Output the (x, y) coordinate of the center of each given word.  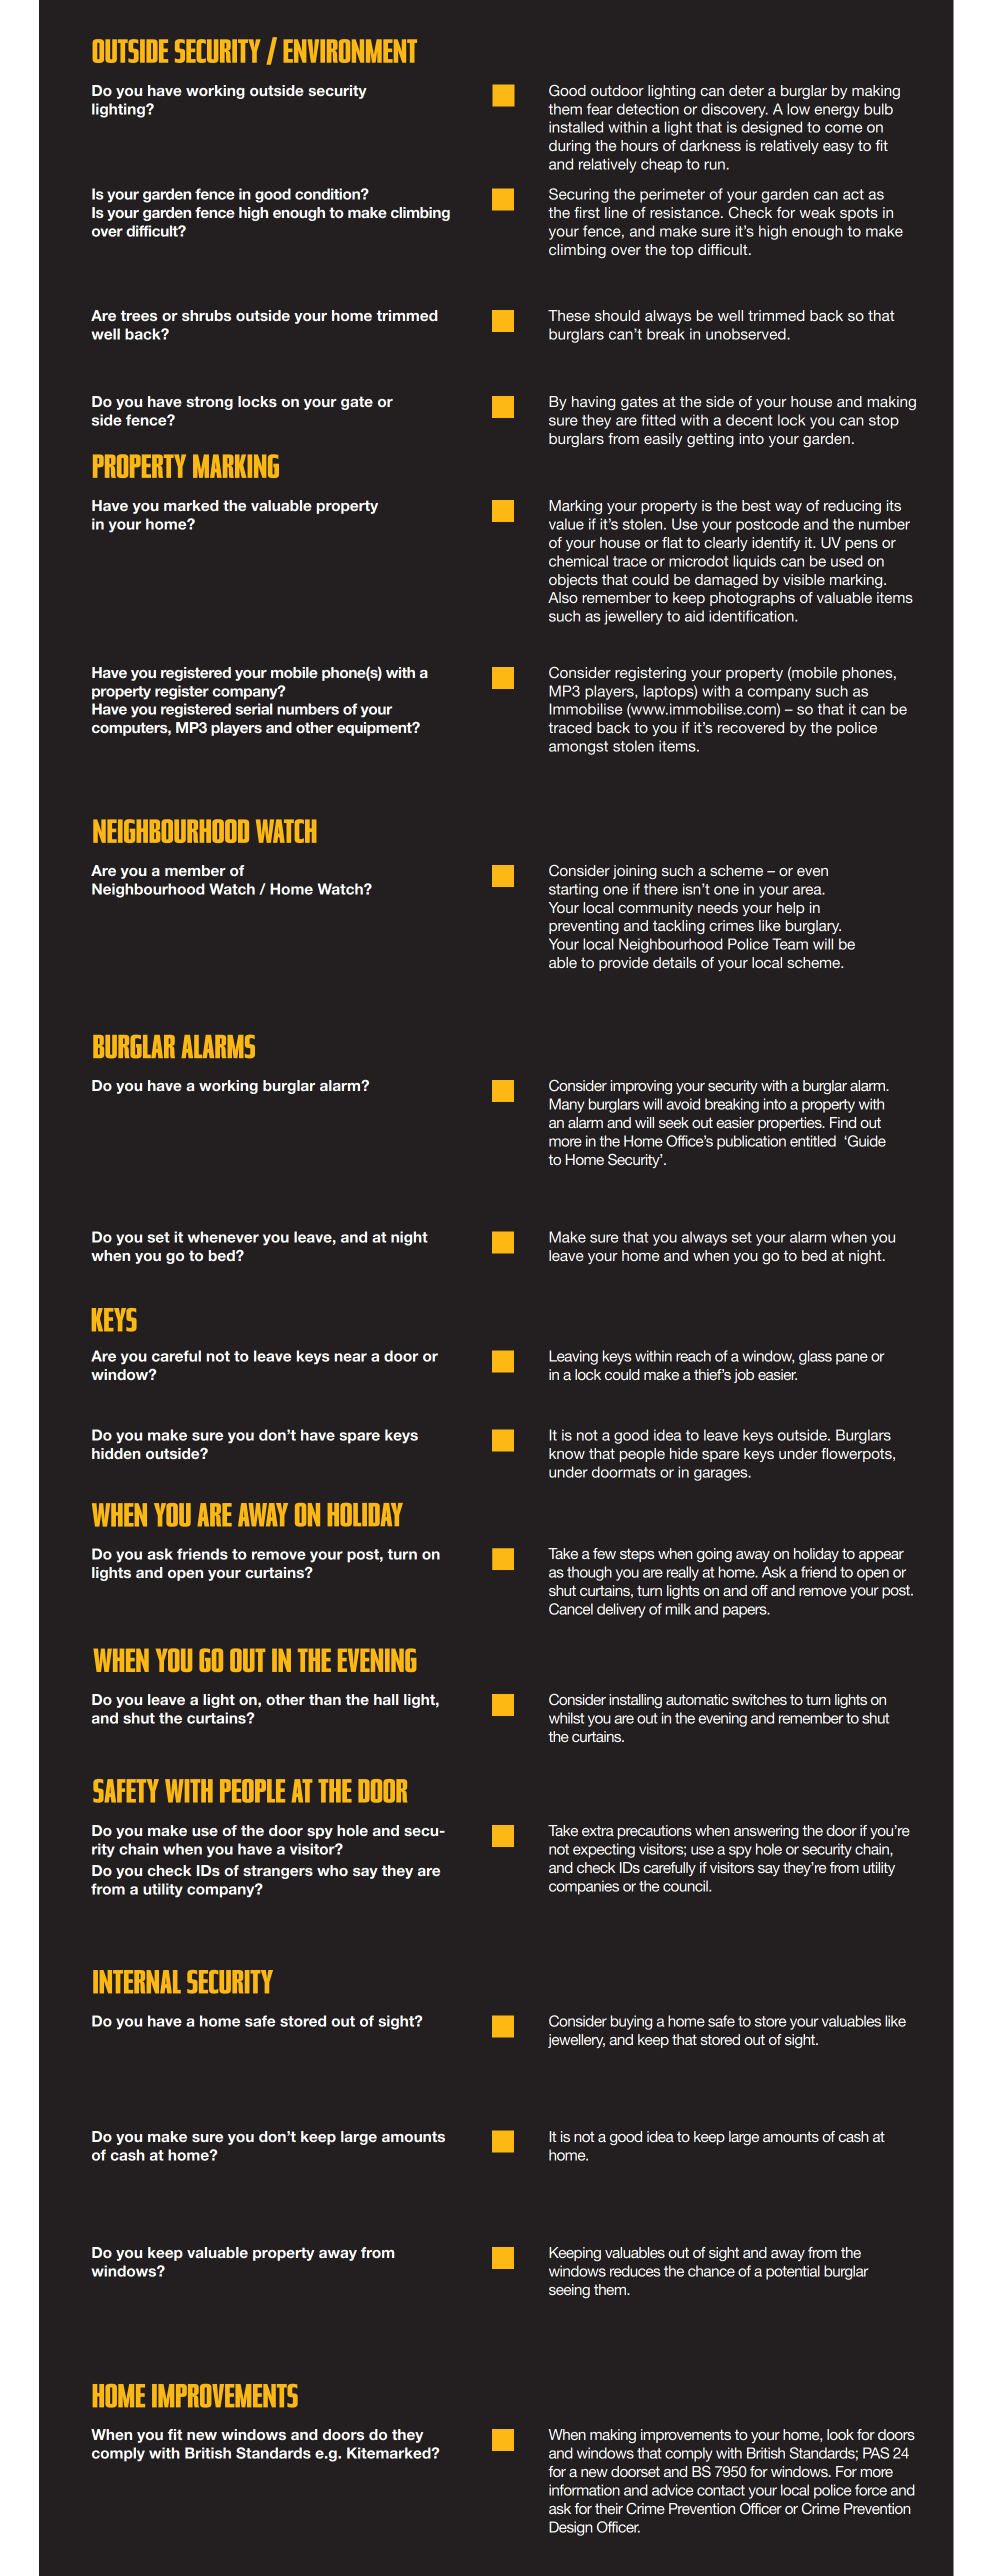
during (569, 147)
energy (837, 112)
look (840, 2434)
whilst (566, 1718)
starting (573, 890)
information (584, 2490)
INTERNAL (137, 1982)
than (325, 1699)
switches (759, 1699)
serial (254, 709)
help (790, 909)
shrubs (206, 315)
